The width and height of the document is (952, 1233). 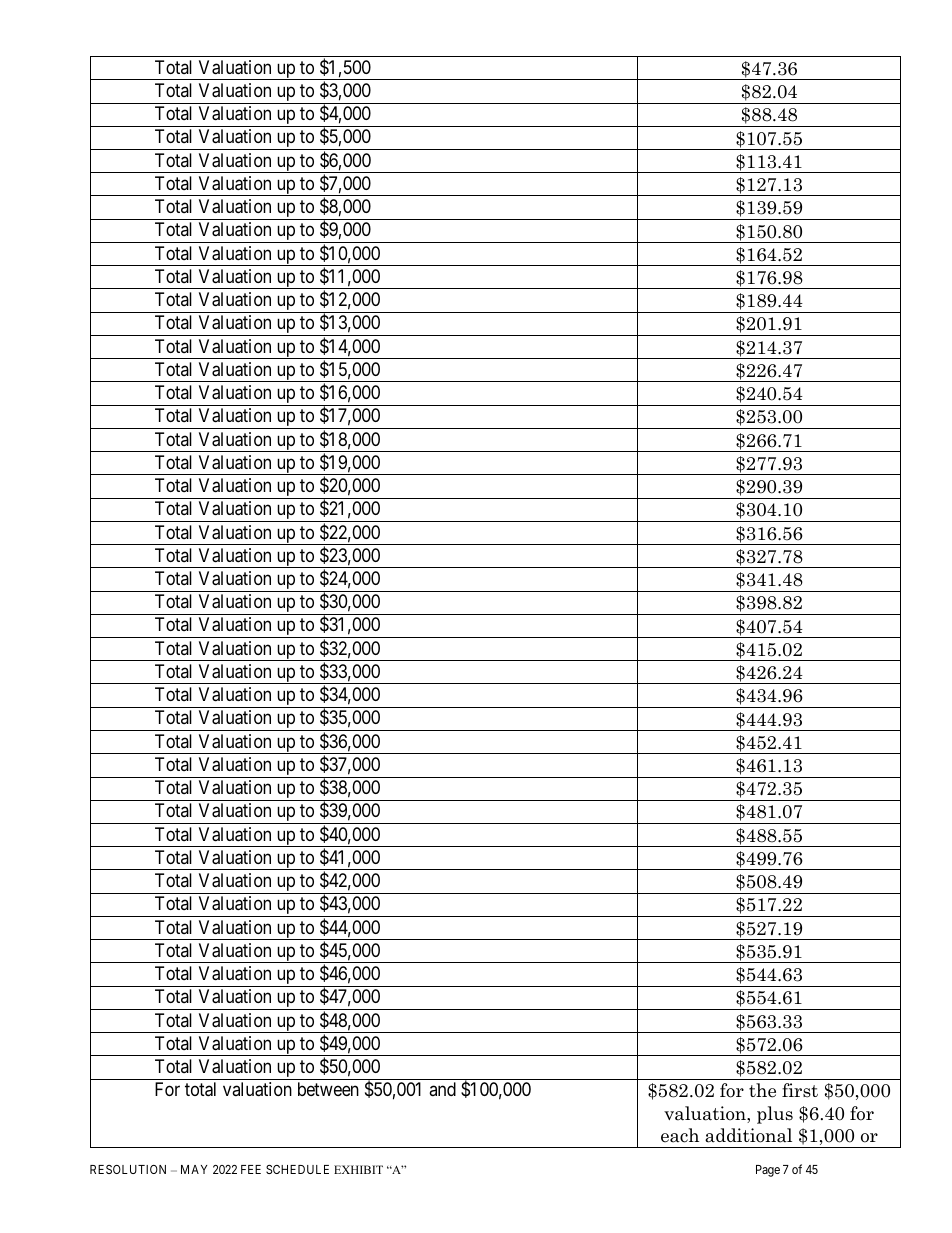 I want to click on additional, so click(x=748, y=1135).
